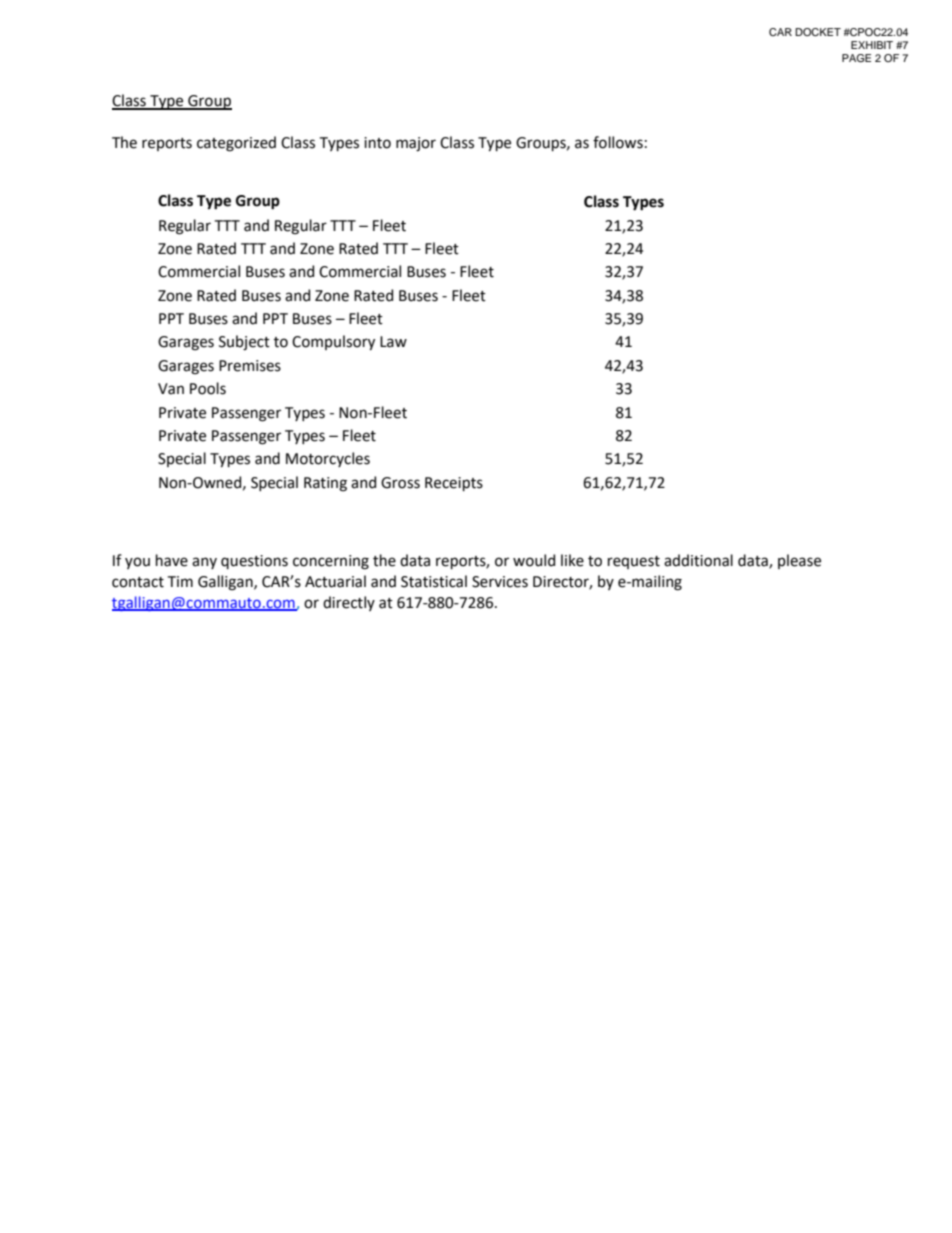 The image size is (952, 1233). I want to click on PAGE, so click(856, 58).
